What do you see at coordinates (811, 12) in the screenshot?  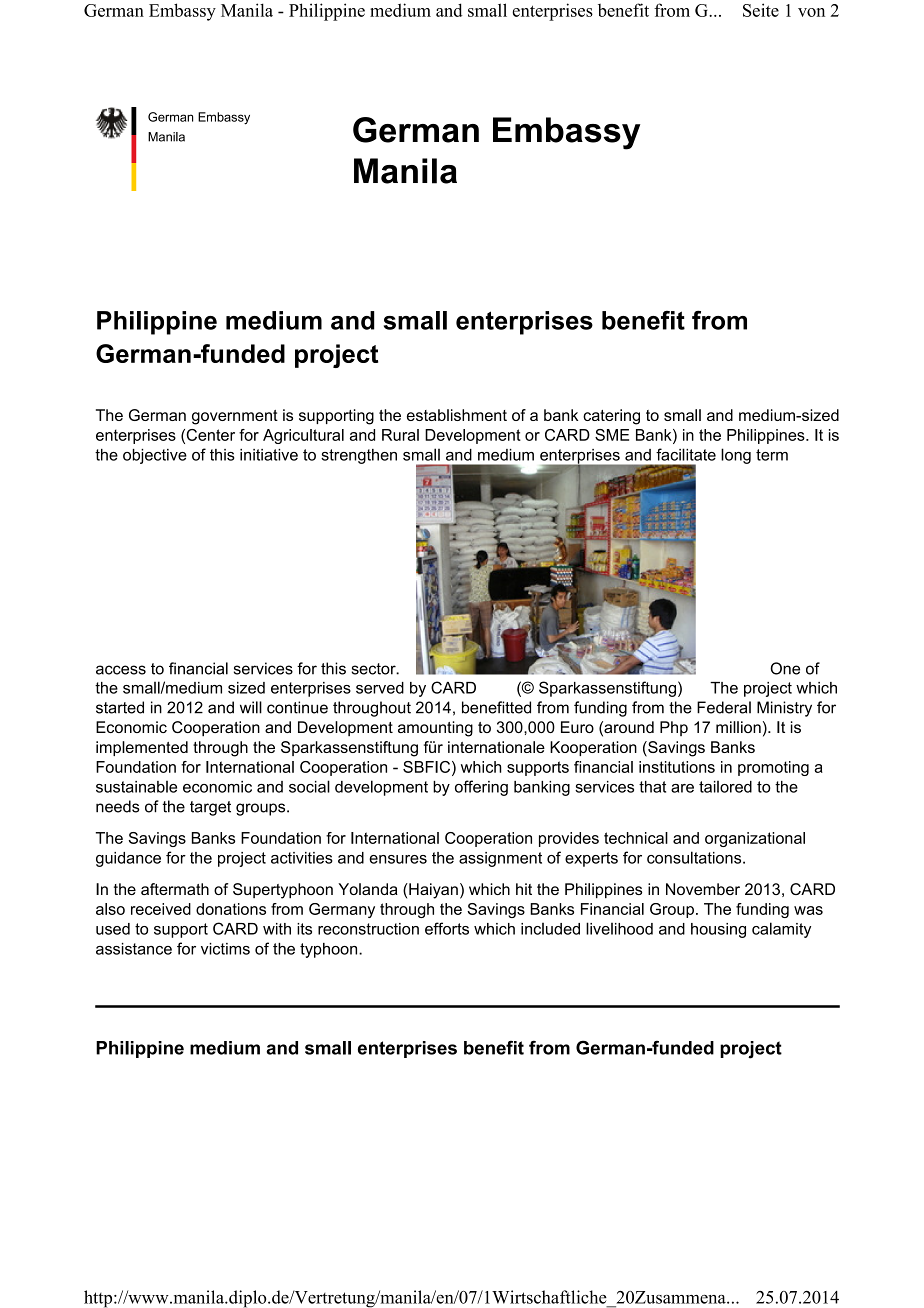 I see `von` at bounding box center [811, 12].
